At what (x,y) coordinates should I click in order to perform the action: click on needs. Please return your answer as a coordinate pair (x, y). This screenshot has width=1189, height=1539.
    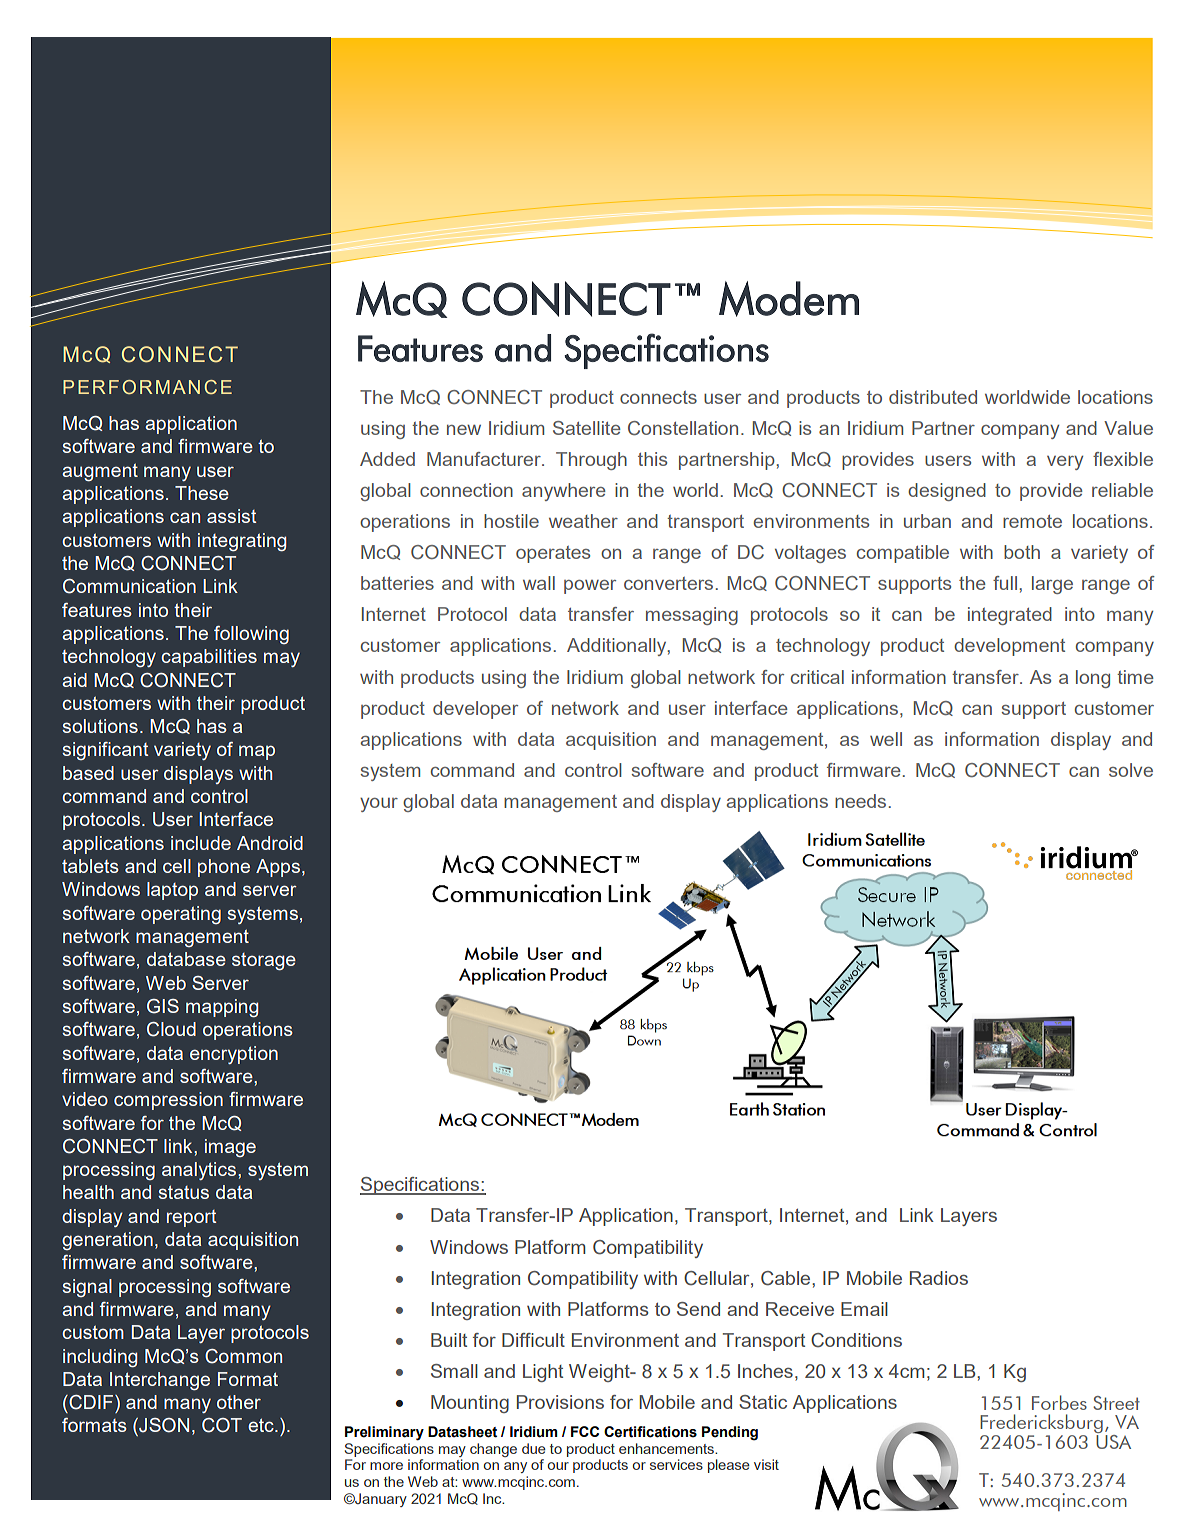
    Looking at the image, I should click on (860, 801).
